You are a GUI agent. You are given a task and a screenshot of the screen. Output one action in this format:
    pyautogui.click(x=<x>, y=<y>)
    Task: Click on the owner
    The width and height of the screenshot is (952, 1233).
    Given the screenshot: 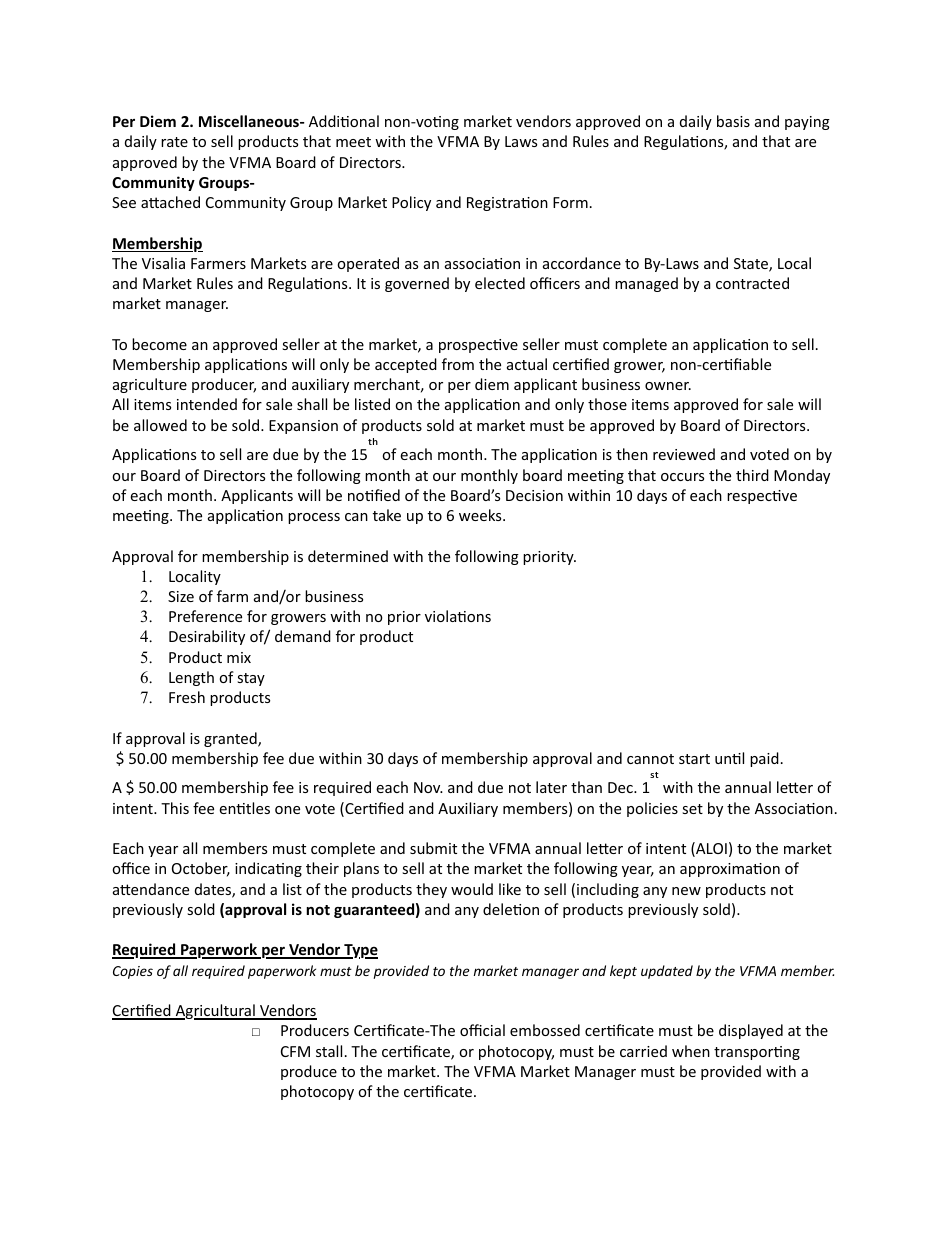 What is the action you would take?
    pyautogui.click(x=668, y=386)
